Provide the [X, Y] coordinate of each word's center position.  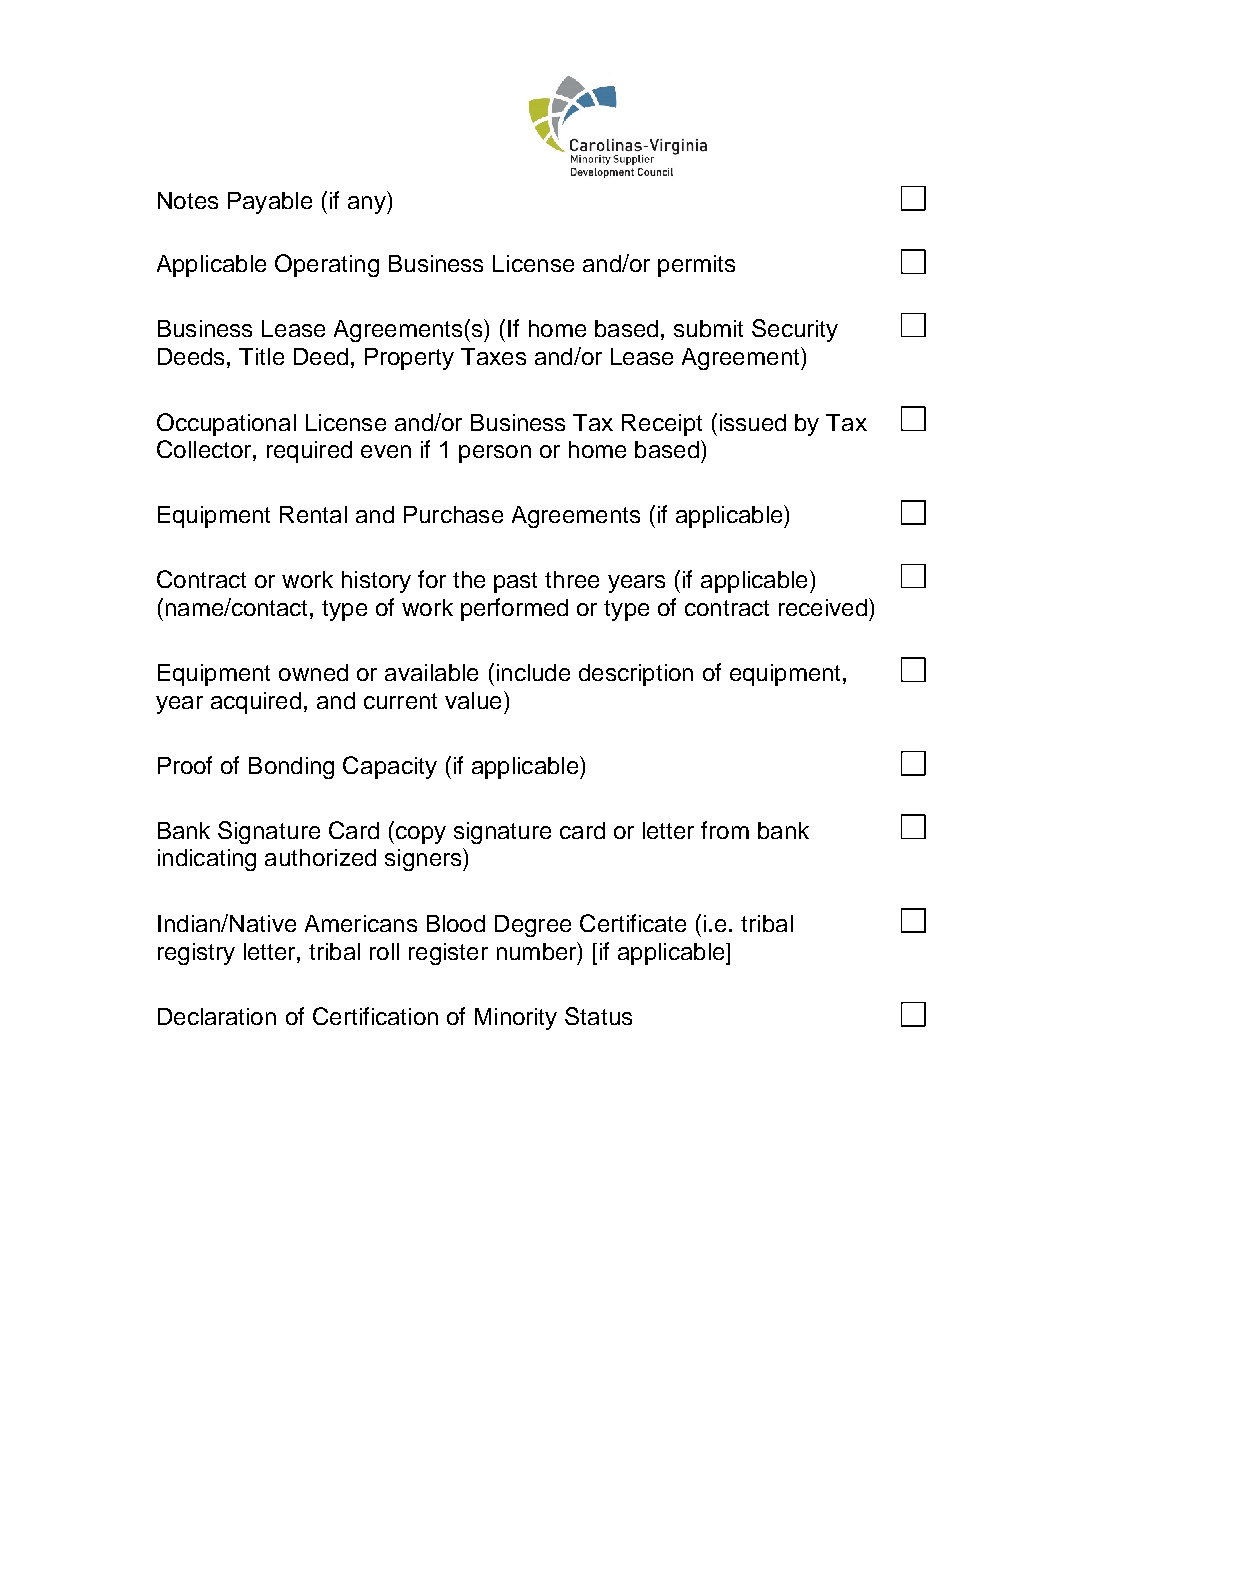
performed [514, 609]
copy [421, 835]
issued [753, 422]
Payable [270, 203]
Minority [516, 1019]
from [725, 830]
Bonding [291, 768]
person [495, 454]
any [368, 205]
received [823, 607]
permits [696, 266]
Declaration [217, 1016]
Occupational [226, 424]
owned [313, 672]
